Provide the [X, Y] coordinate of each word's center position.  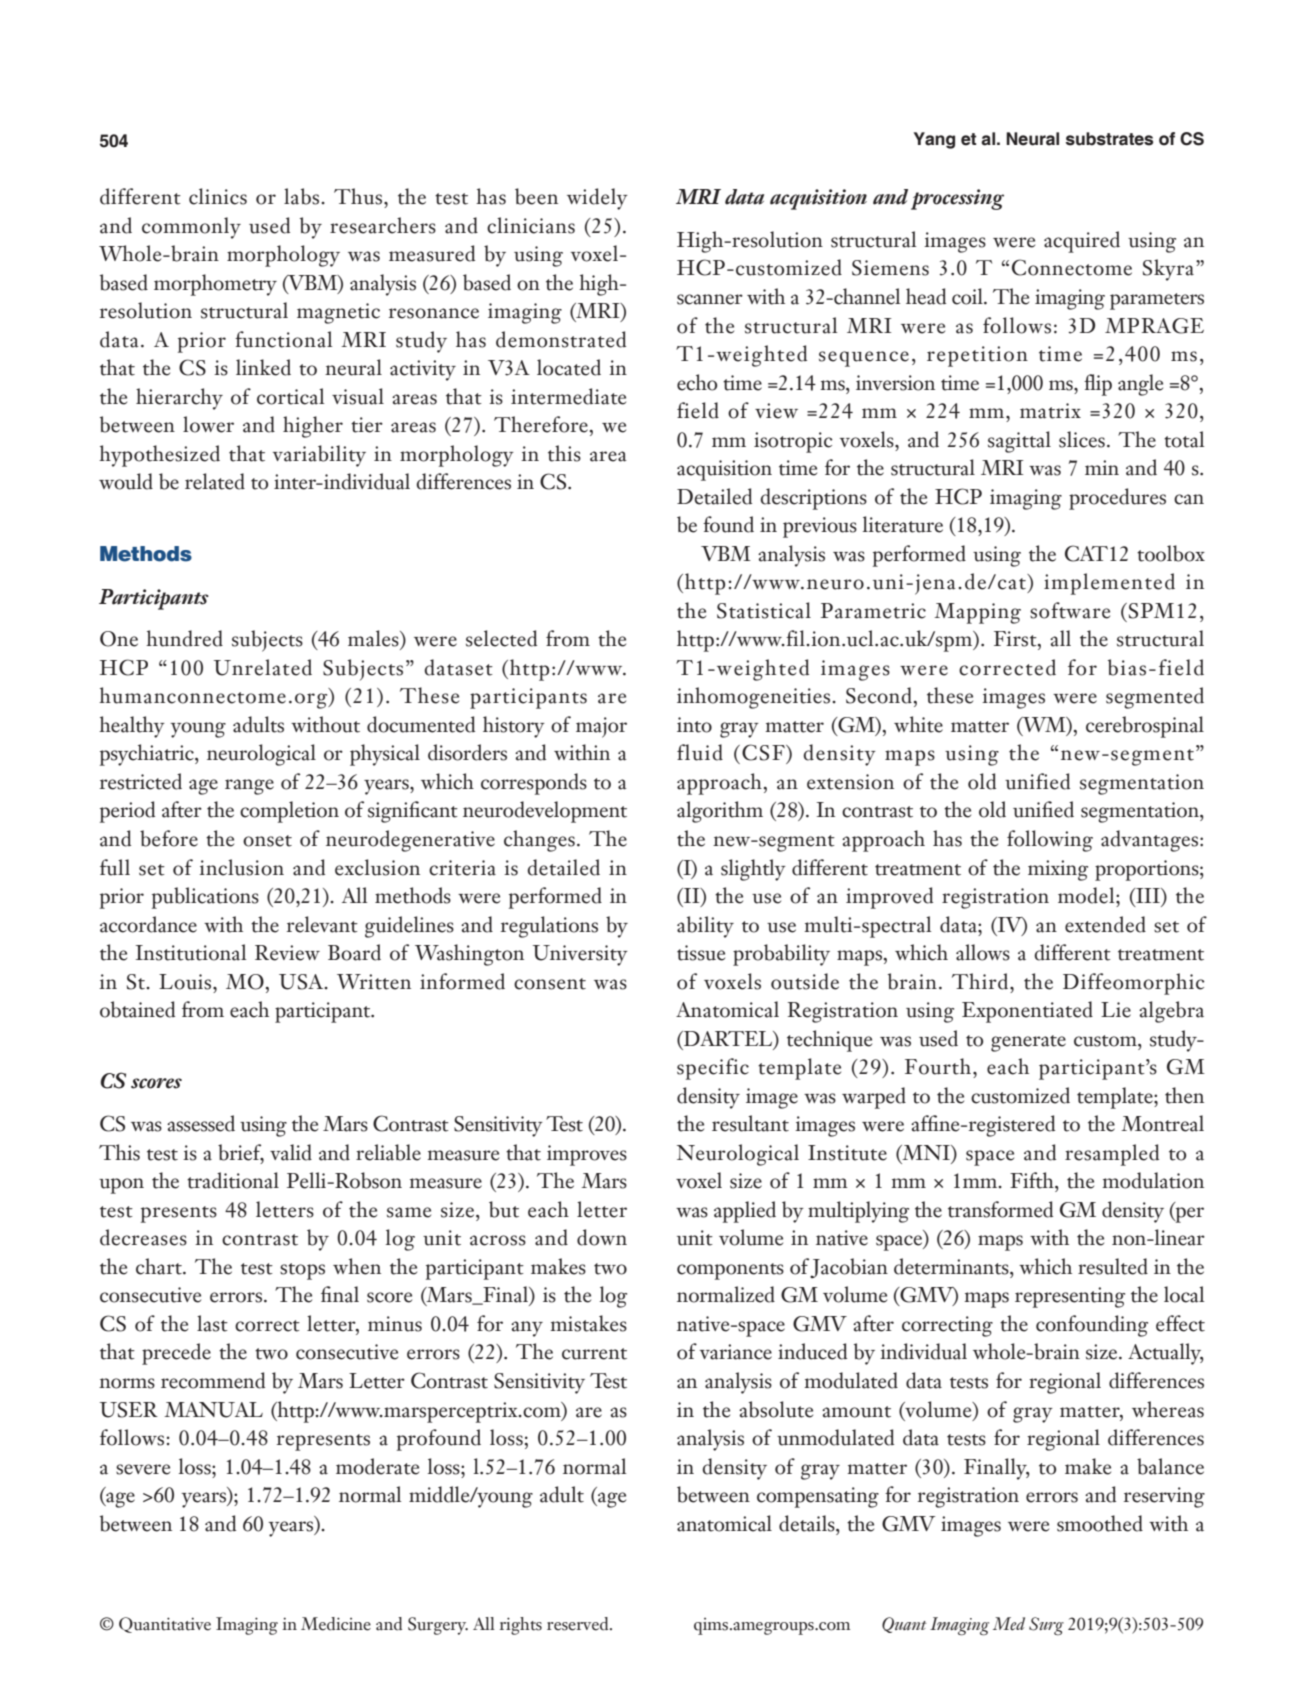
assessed [201, 1123]
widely [597, 199]
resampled [1112, 1155]
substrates [1109, 139]
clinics [218, 196]
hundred [184, 638]
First [1016, 639]
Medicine [336, 1624]
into [694, 725]
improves [587, 1155]
